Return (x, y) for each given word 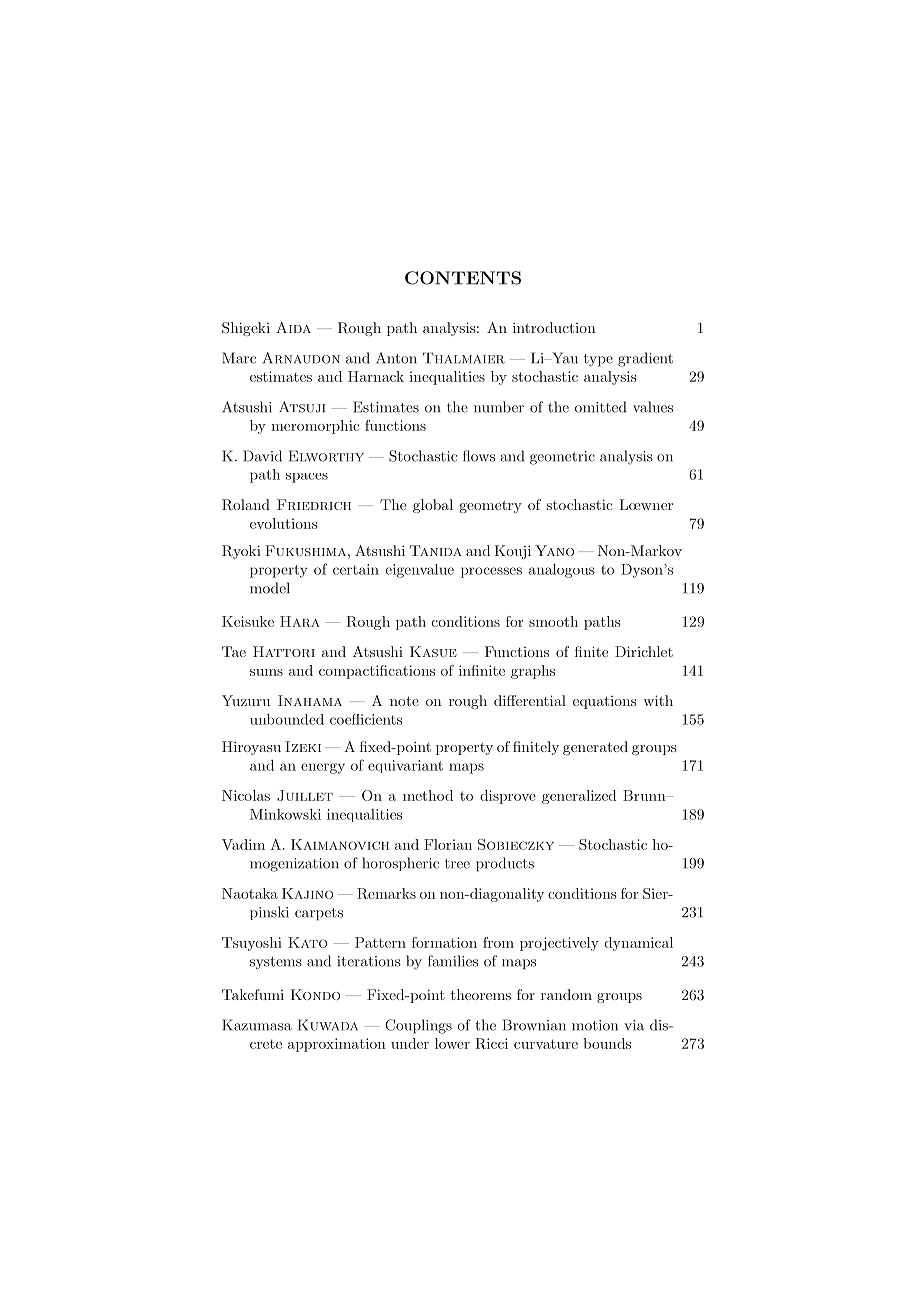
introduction (554, 327)
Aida (293, 327)
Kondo (315, 994)
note (404, 701)
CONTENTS (463, 278)
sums (266, 672)
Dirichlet (644, 651)
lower (452, 1043)
